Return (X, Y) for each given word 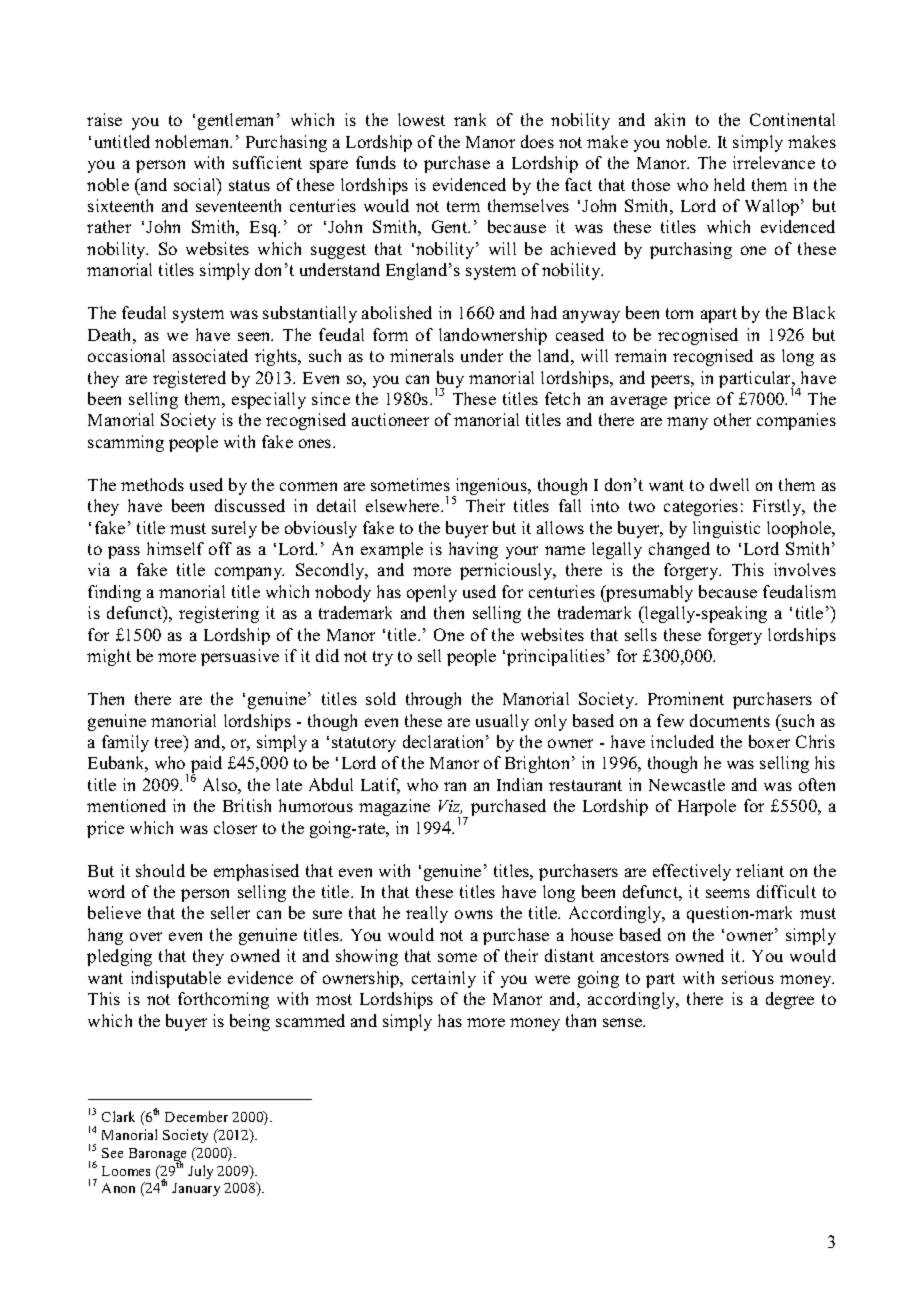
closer (235, 827)
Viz (450, 807)
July (200, 1172)
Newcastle (687, 784)
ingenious (491, 487)
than (581, 1020)
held (729, 184)
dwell (729, 484)
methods (152, 484)
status (249, 185)
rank (470, 119)
